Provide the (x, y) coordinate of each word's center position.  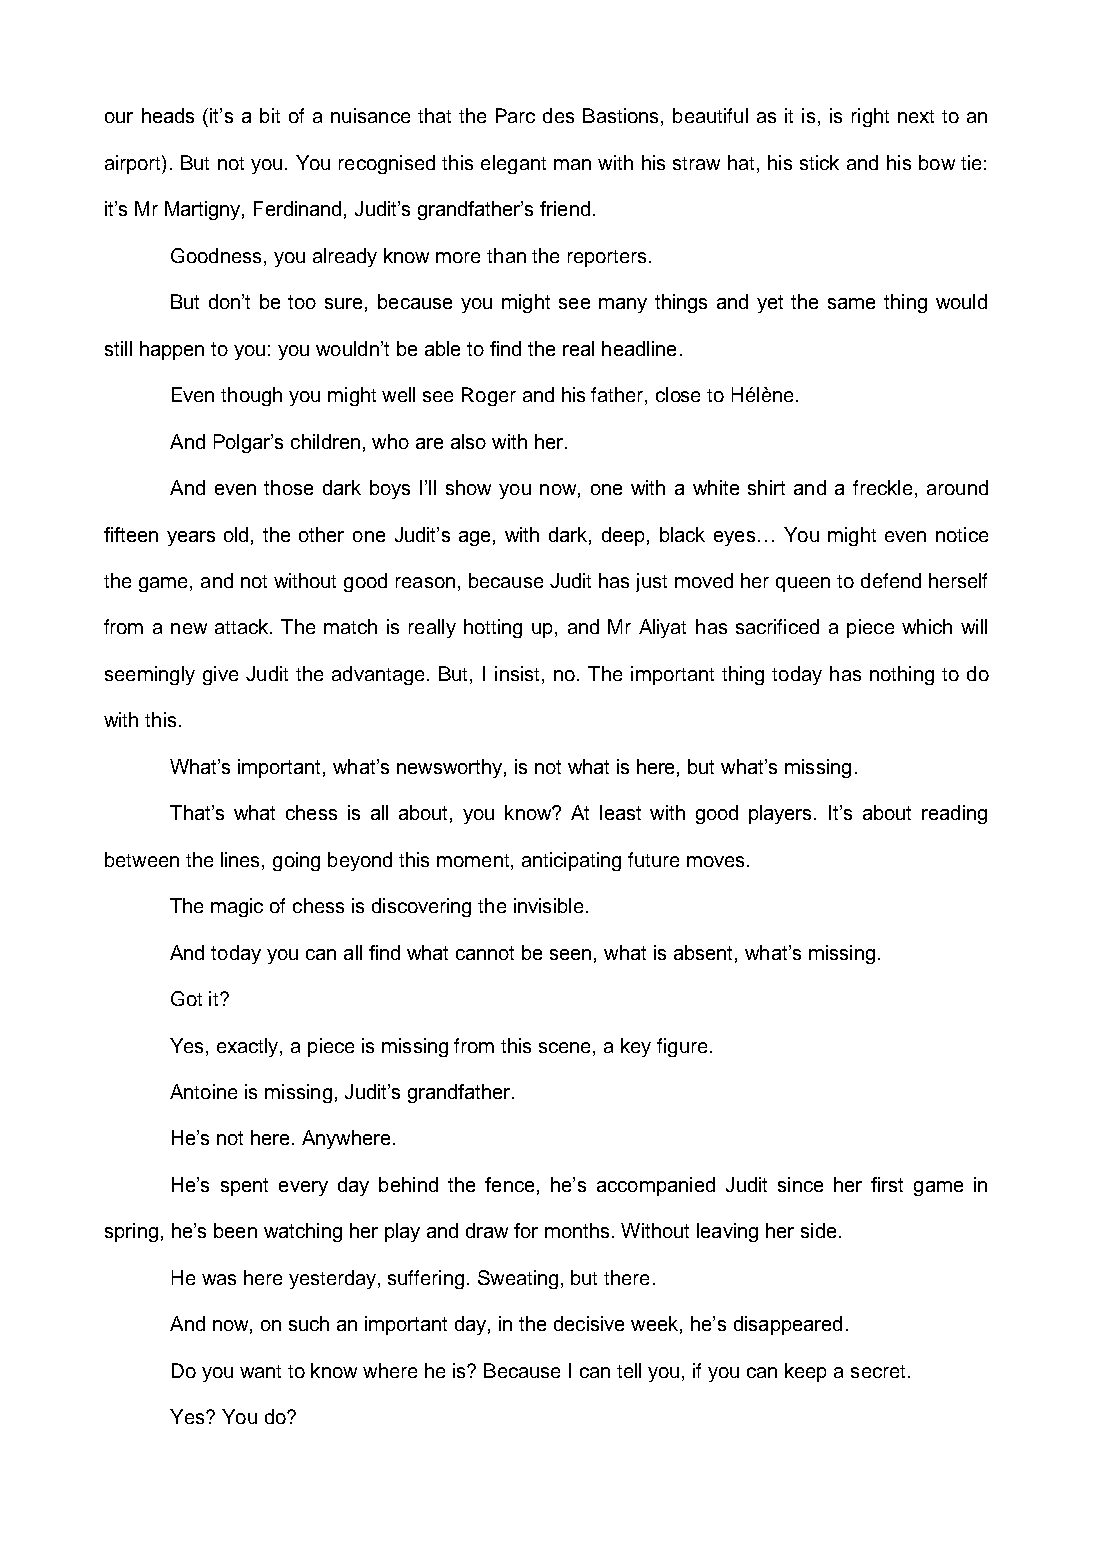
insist (517, 673)
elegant (513, 164)
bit (270, 115)
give (220, 675)
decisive (589, 1323)
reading (954, 814)
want (260, 1371)
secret (878, 1371)
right (870, 117)
